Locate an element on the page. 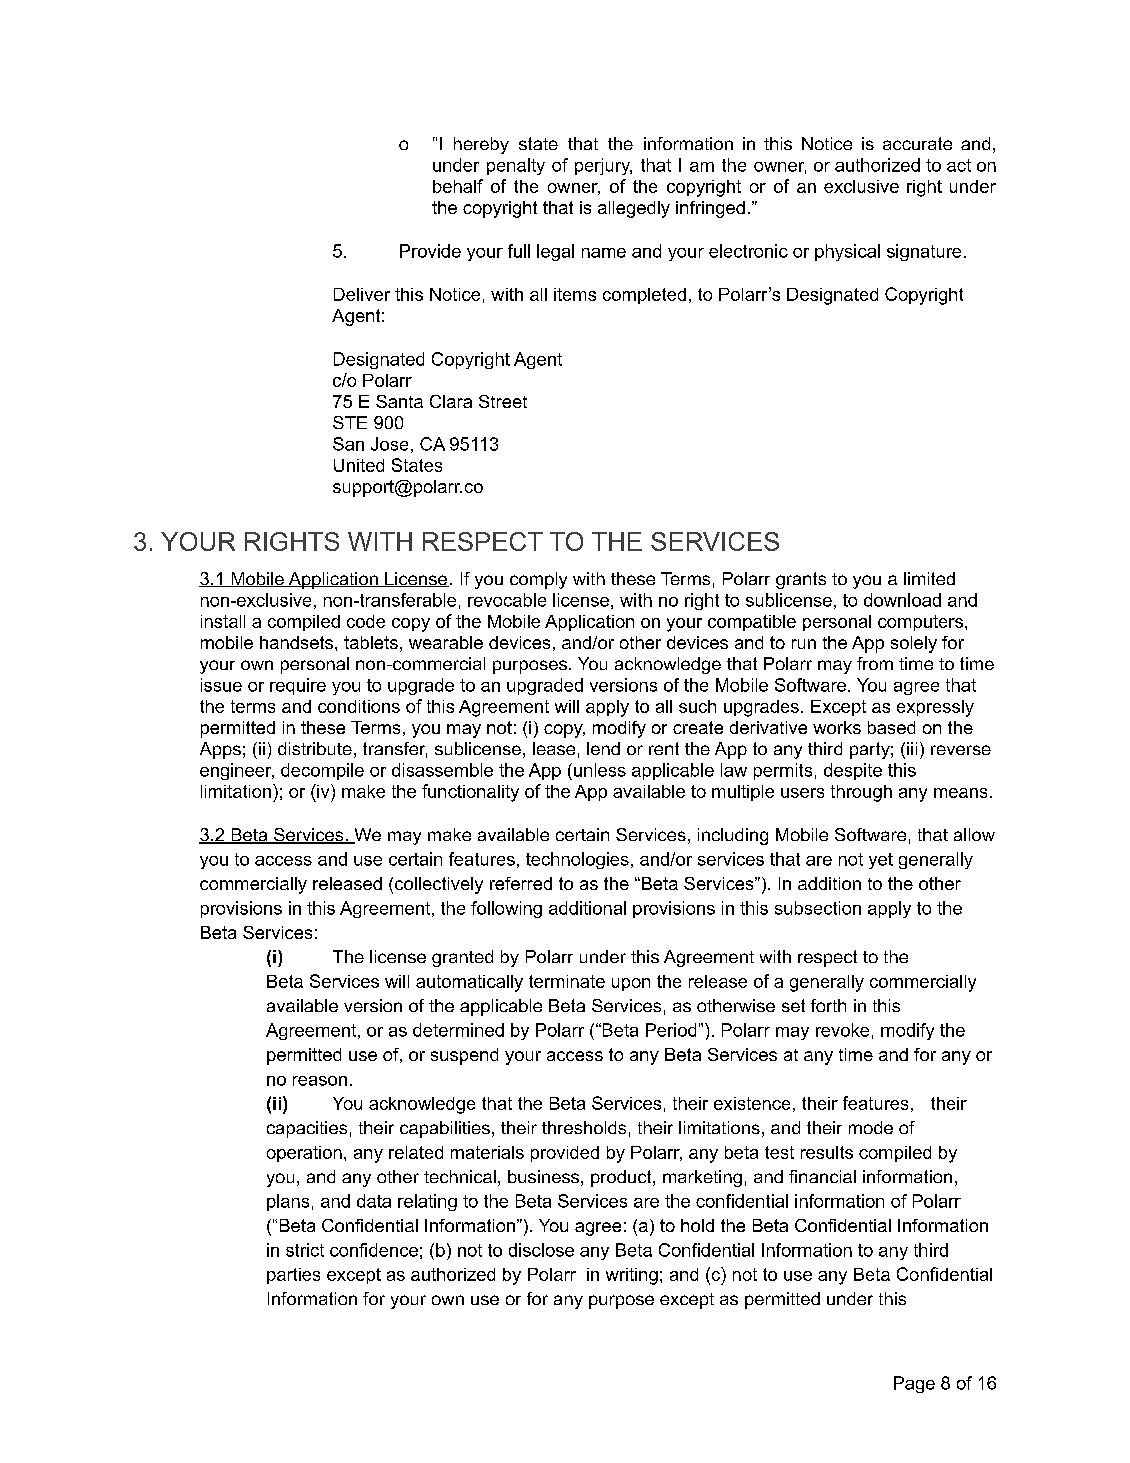 Image resolution: width=1130 pixels, height=1463 pixels. allegedly is located at coordinates (634, 209).
